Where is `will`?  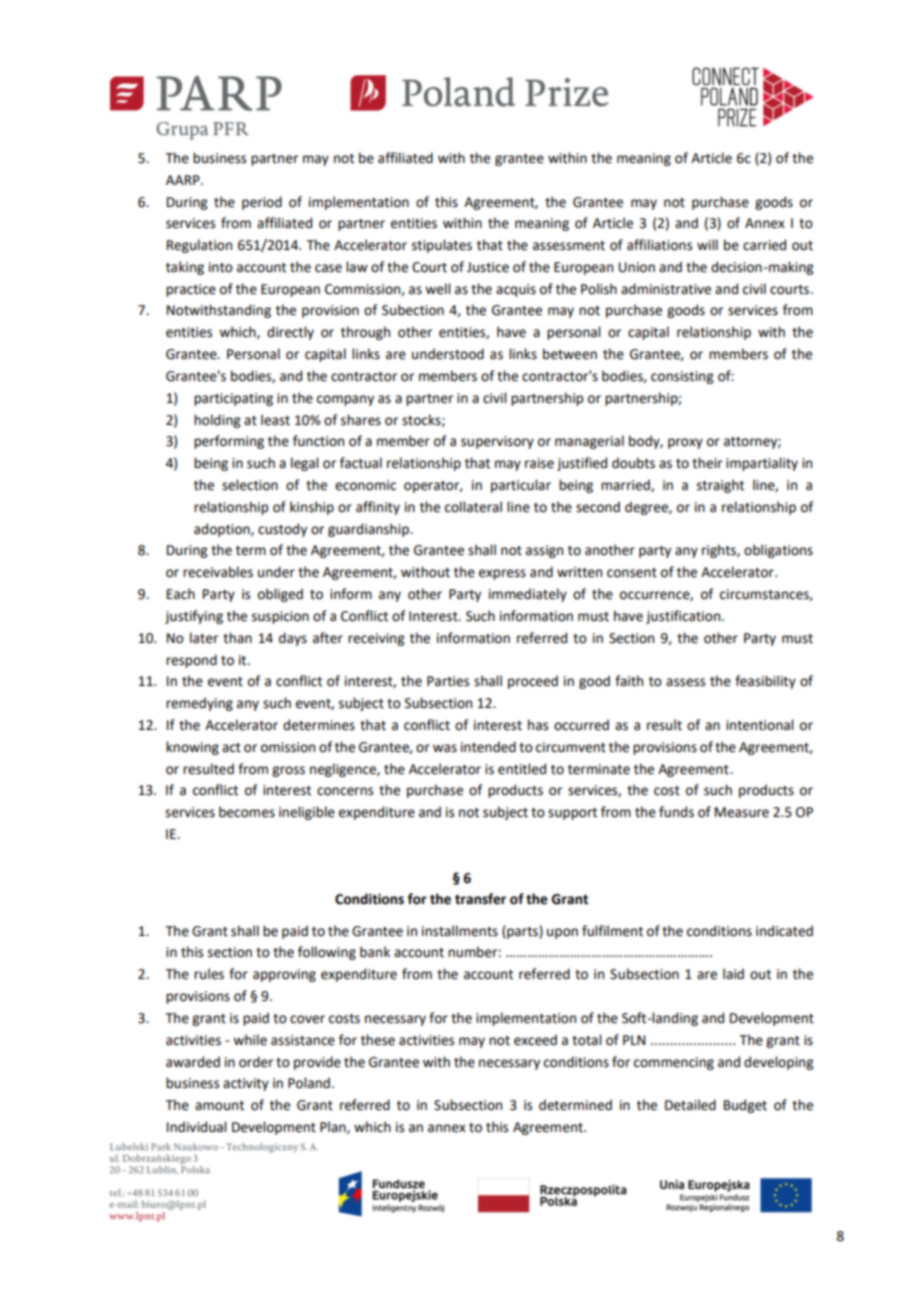 will is located at coordinates (707, 244).
